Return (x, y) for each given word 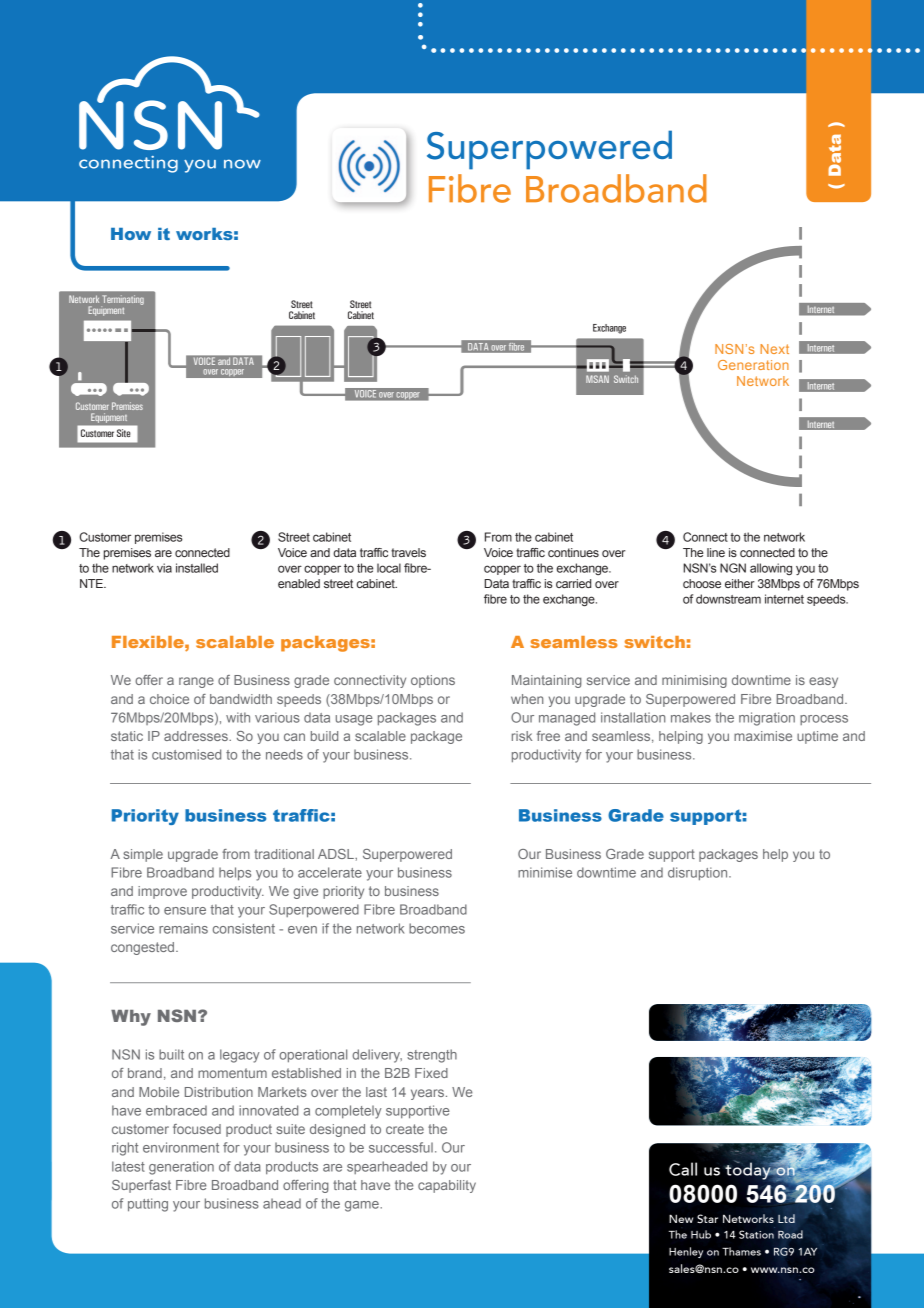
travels (408, 552)
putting (148, 1205)
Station (756, 1234)
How (131, 234)
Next (774, 349)
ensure (185, 911)
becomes (437, 928)
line (716, 552)
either (740, 583)
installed (197, 568)
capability (447, 1186)
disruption (699, 873)
